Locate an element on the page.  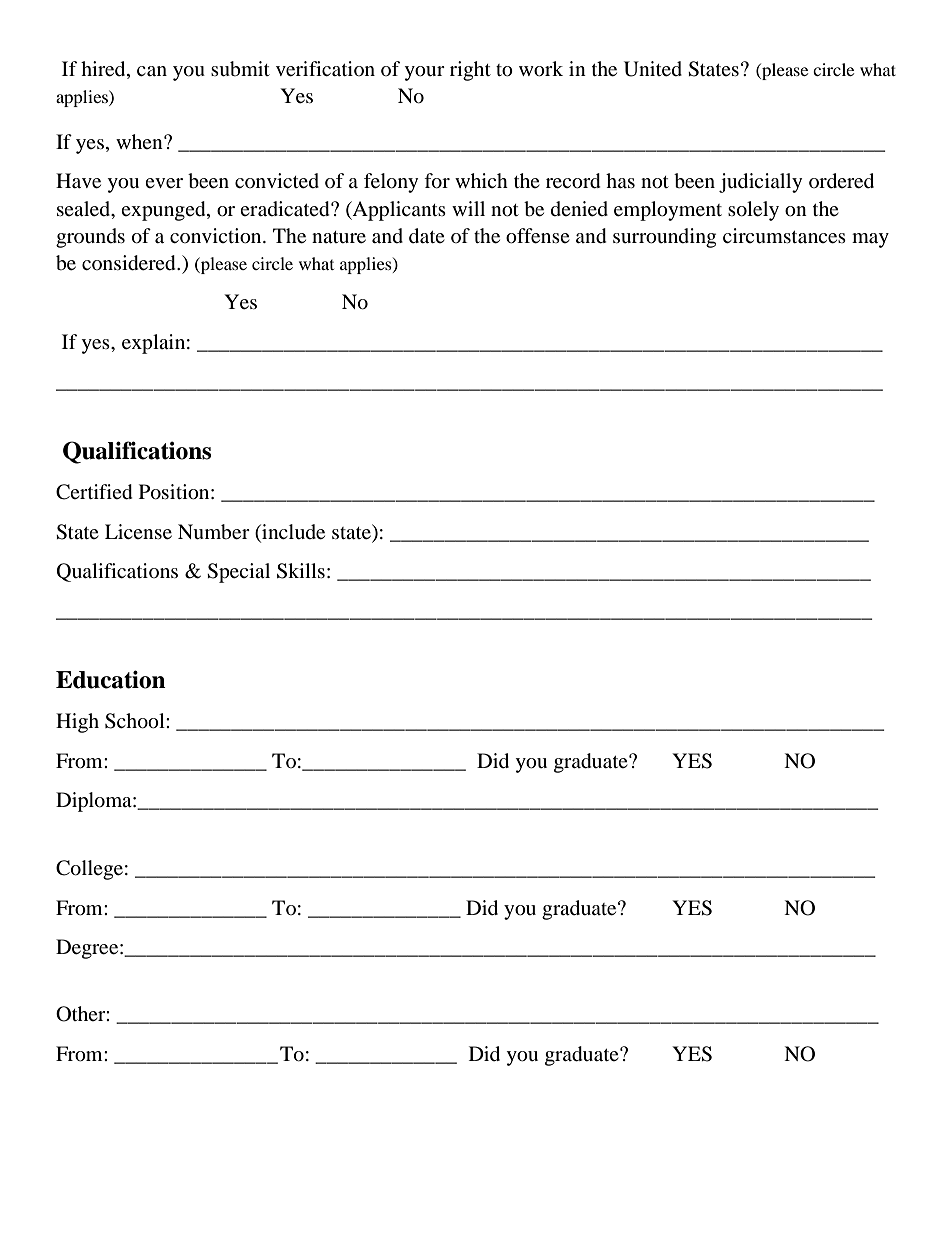
right is located at coordinates (470, 71).
